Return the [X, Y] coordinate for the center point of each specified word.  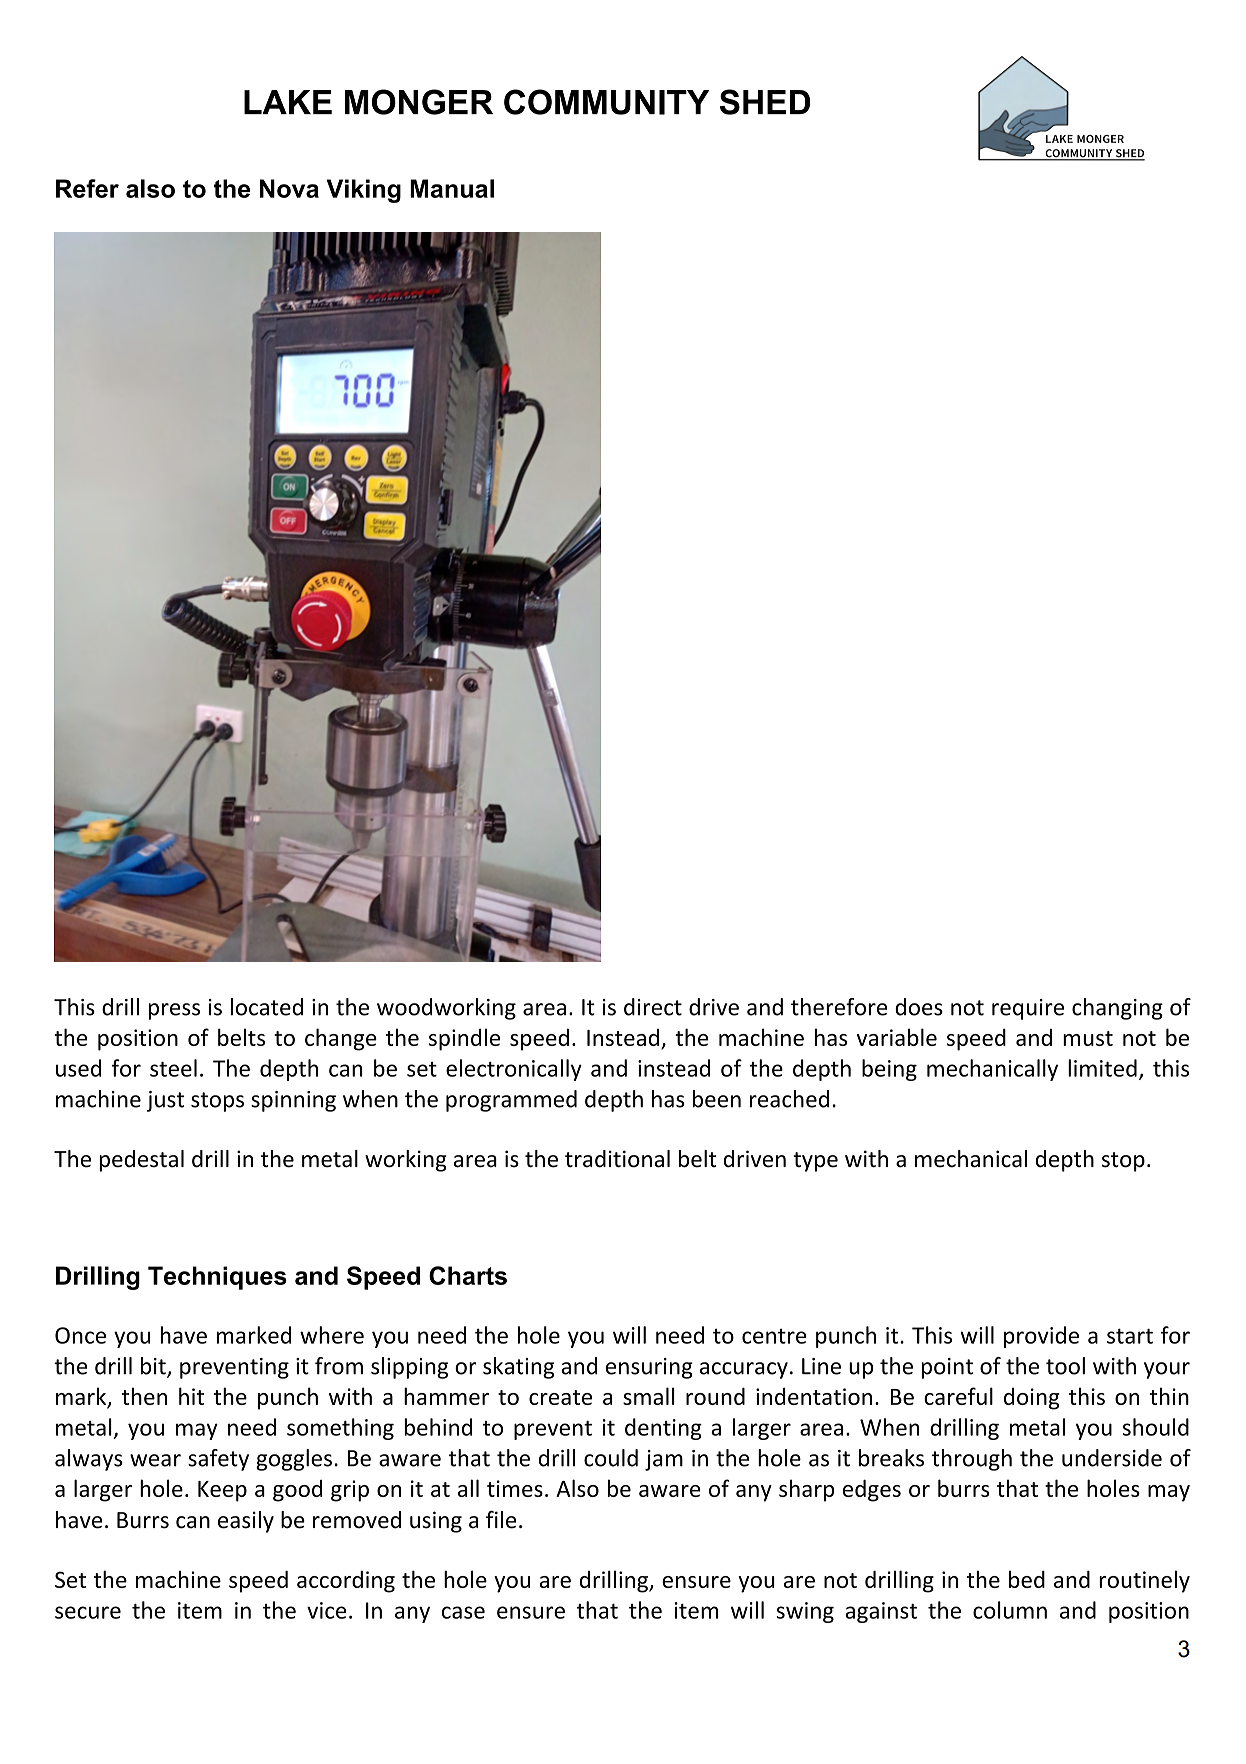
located [267, 1007]
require [1028, 1009]
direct [653, 1007]
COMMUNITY [606, 102]
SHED [765, 102]
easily [246, 1522]
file [501, 1520]
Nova [289, 188]
